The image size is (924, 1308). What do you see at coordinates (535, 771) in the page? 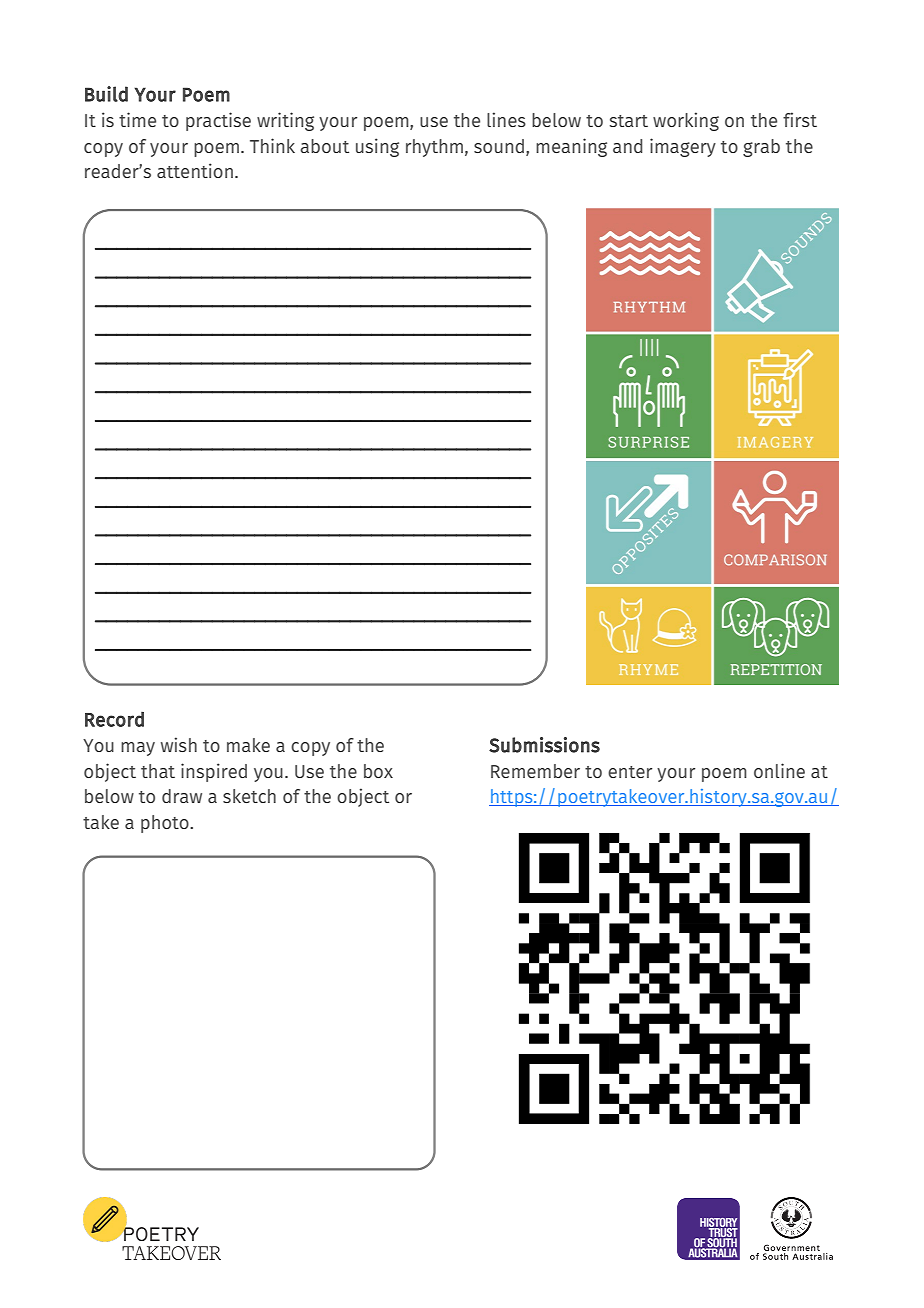
I see `Remember` at bounding box center [535, 771].
